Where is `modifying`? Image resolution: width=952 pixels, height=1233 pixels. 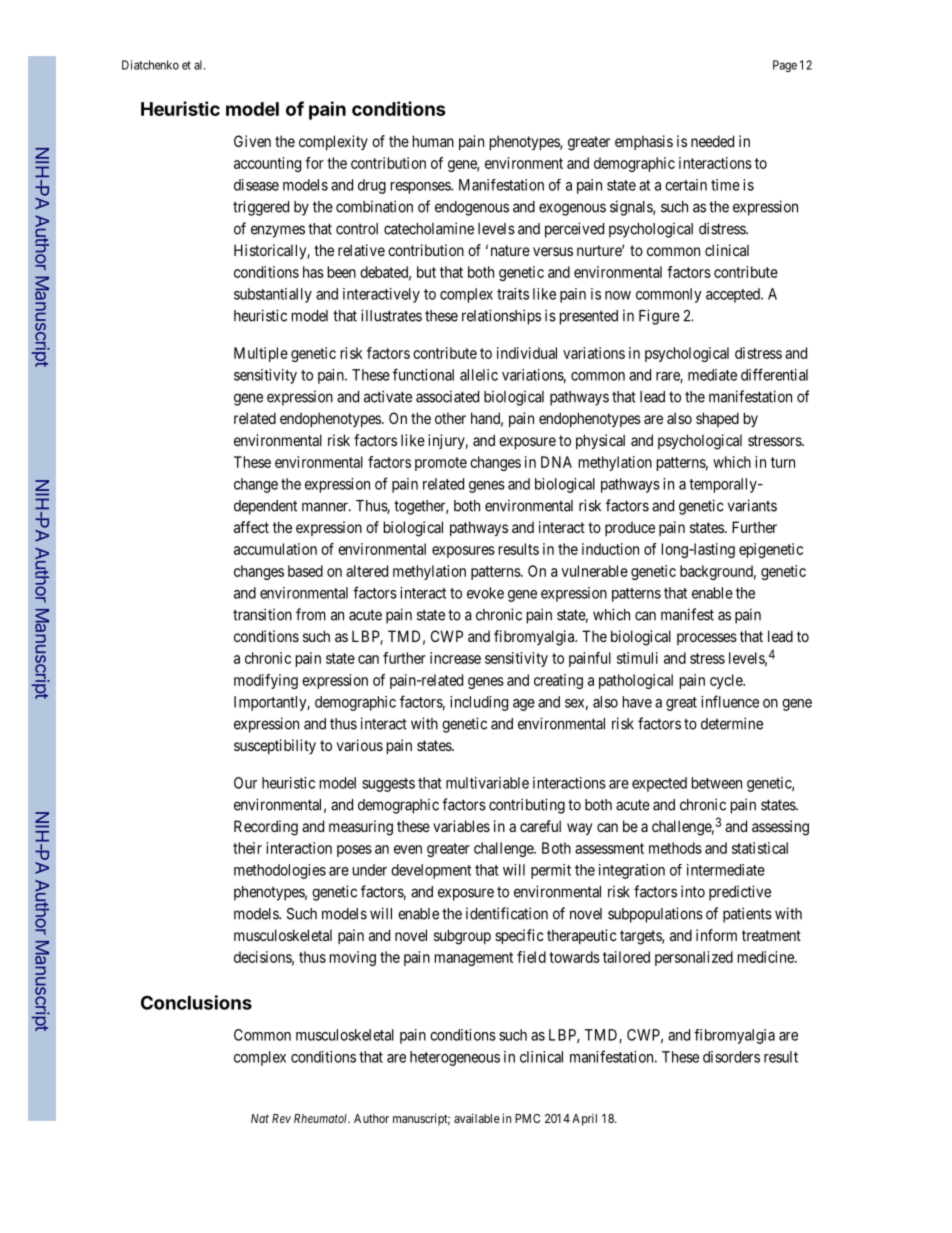
modifying is located at coordinates (266, 681).
